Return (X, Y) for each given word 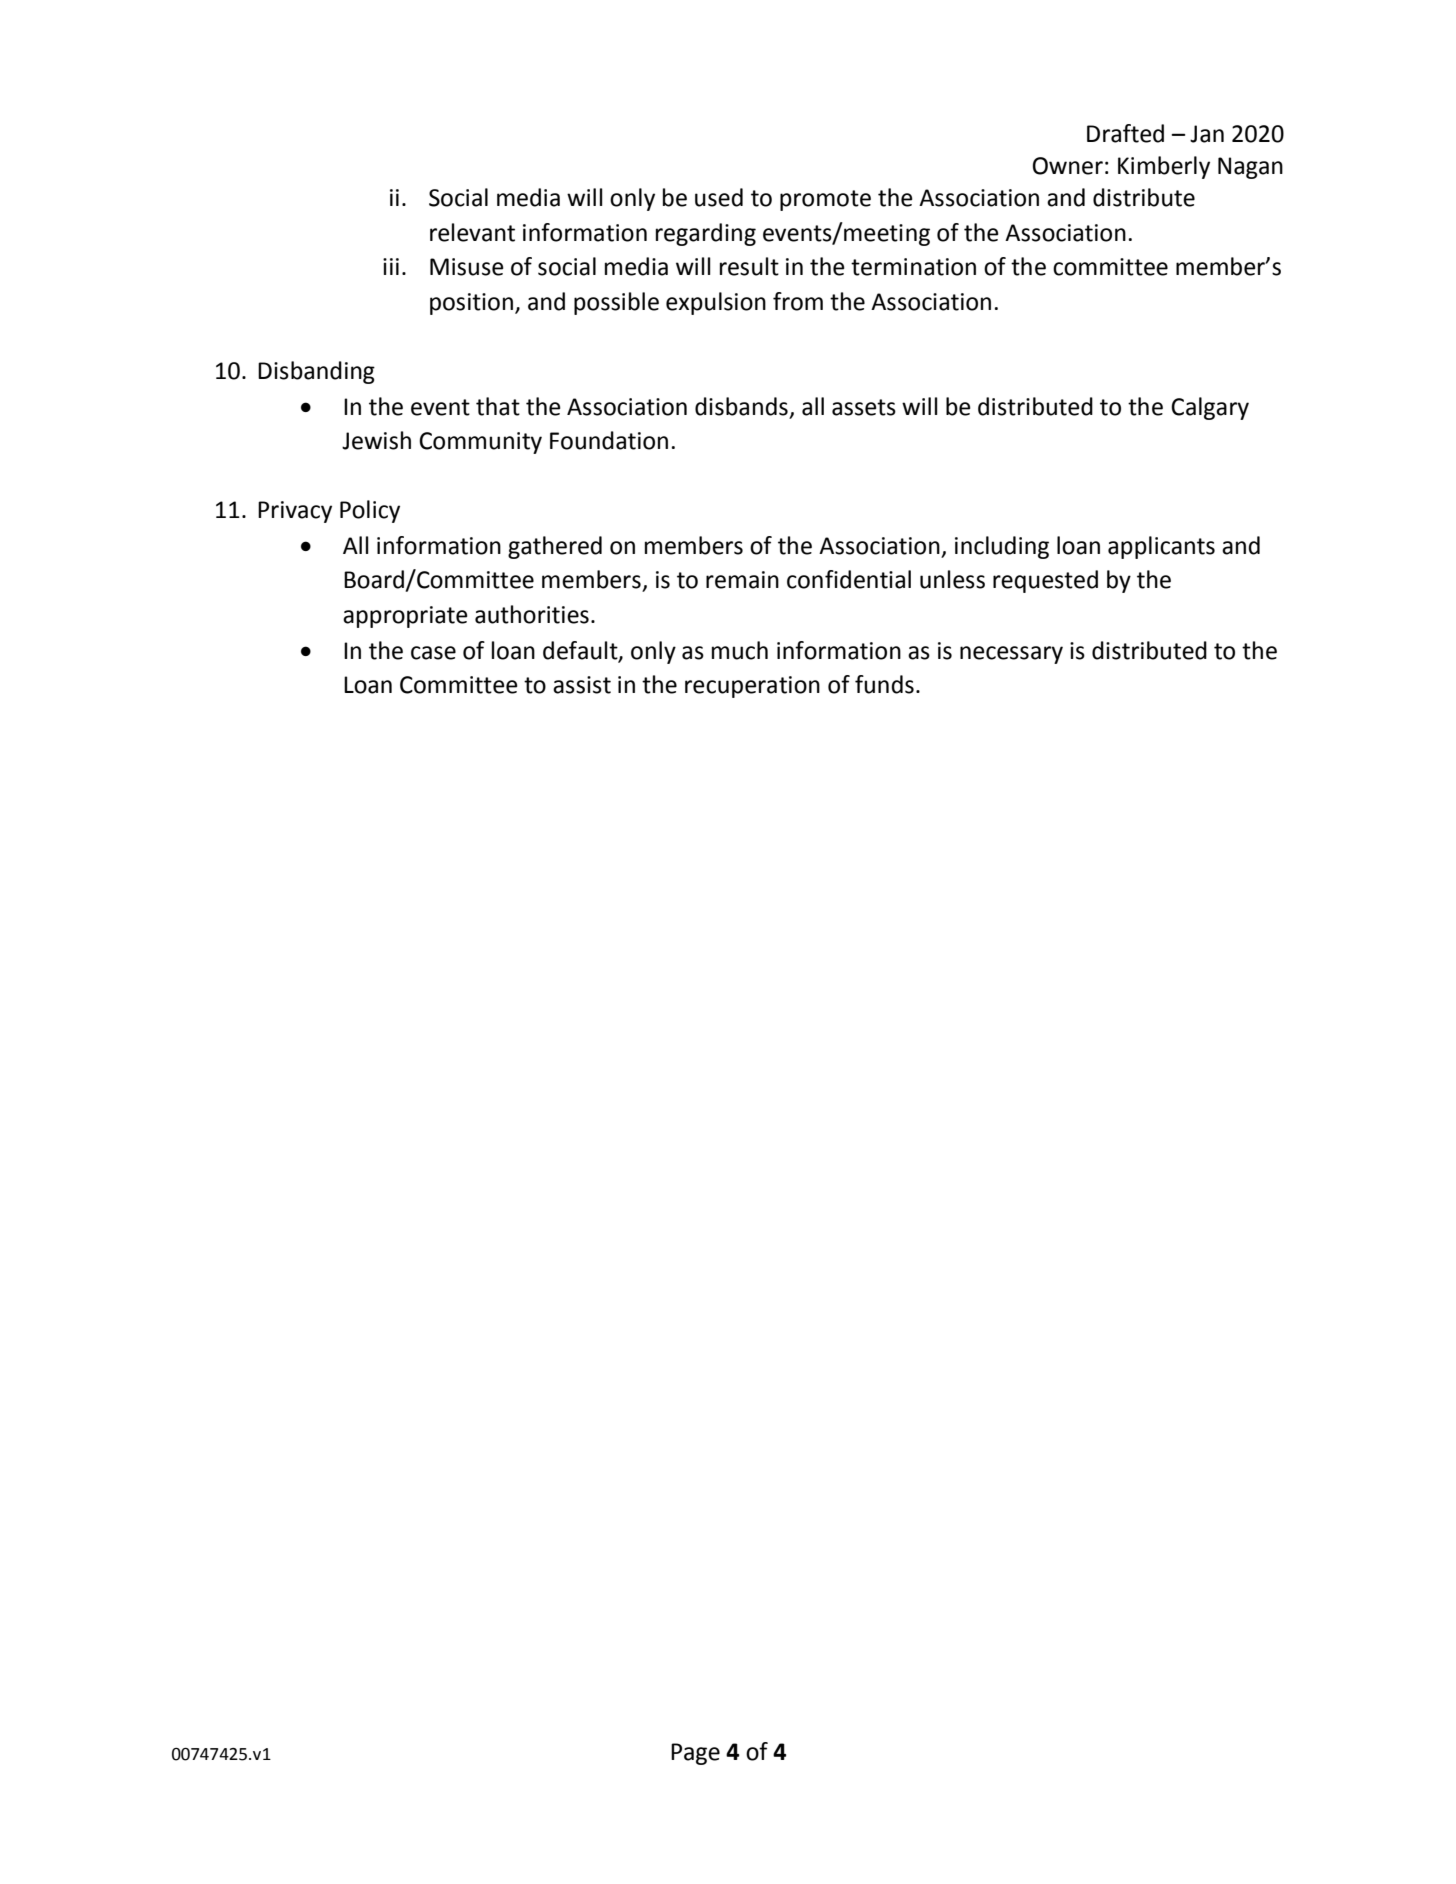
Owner (1068, 166)
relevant (472, 232)
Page (695, 1754)
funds (884, 684)
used (719, 197)
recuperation (752, 687)
